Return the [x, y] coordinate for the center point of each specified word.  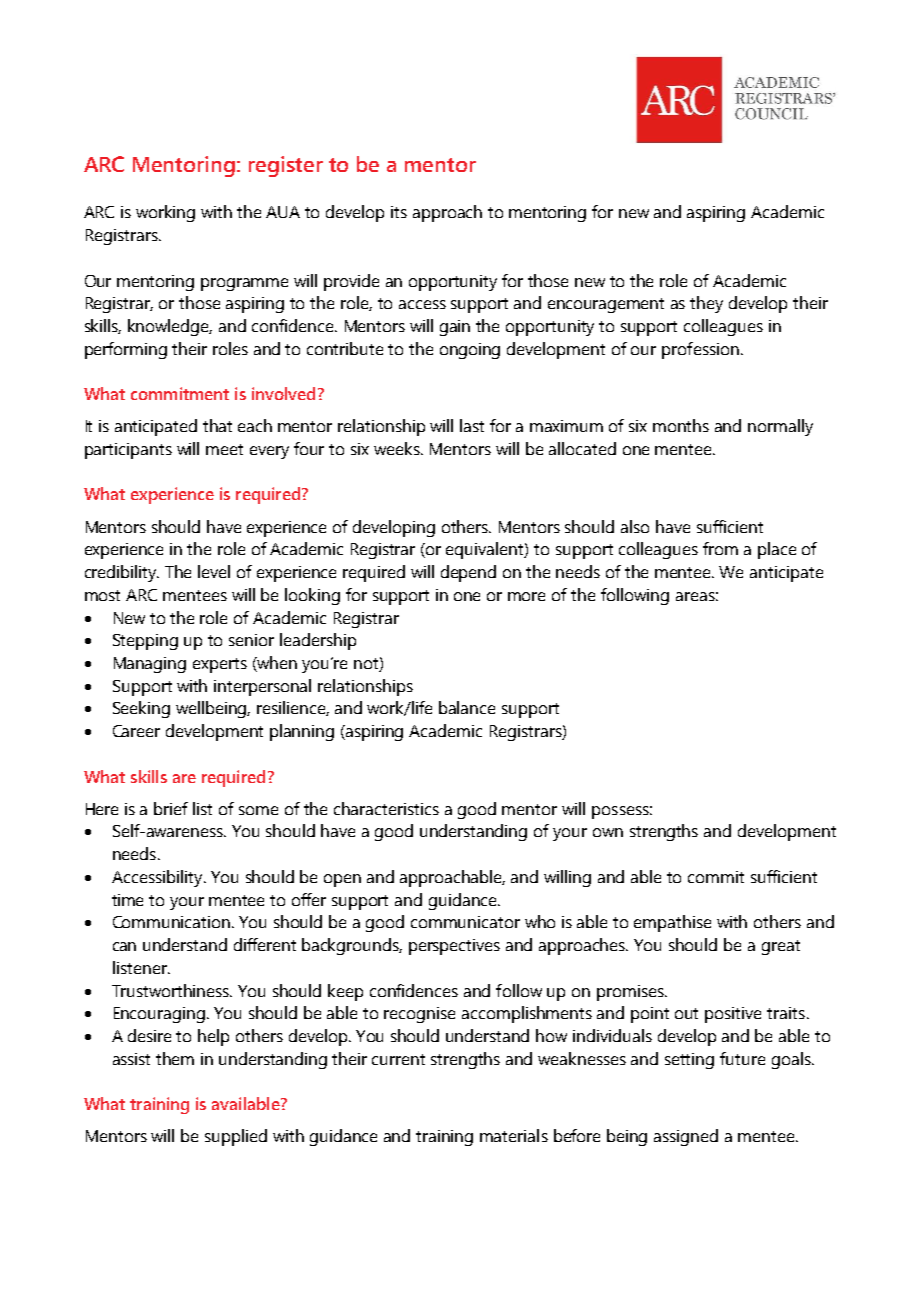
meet [224, 449]
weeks [398, 448]
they [706, 304]
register [286, 166]
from [720, 548]
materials [514, 1135]
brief [171, 808]
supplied [236, 1137]
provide [351, 282]
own [608, 832]
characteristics [386, 808]
